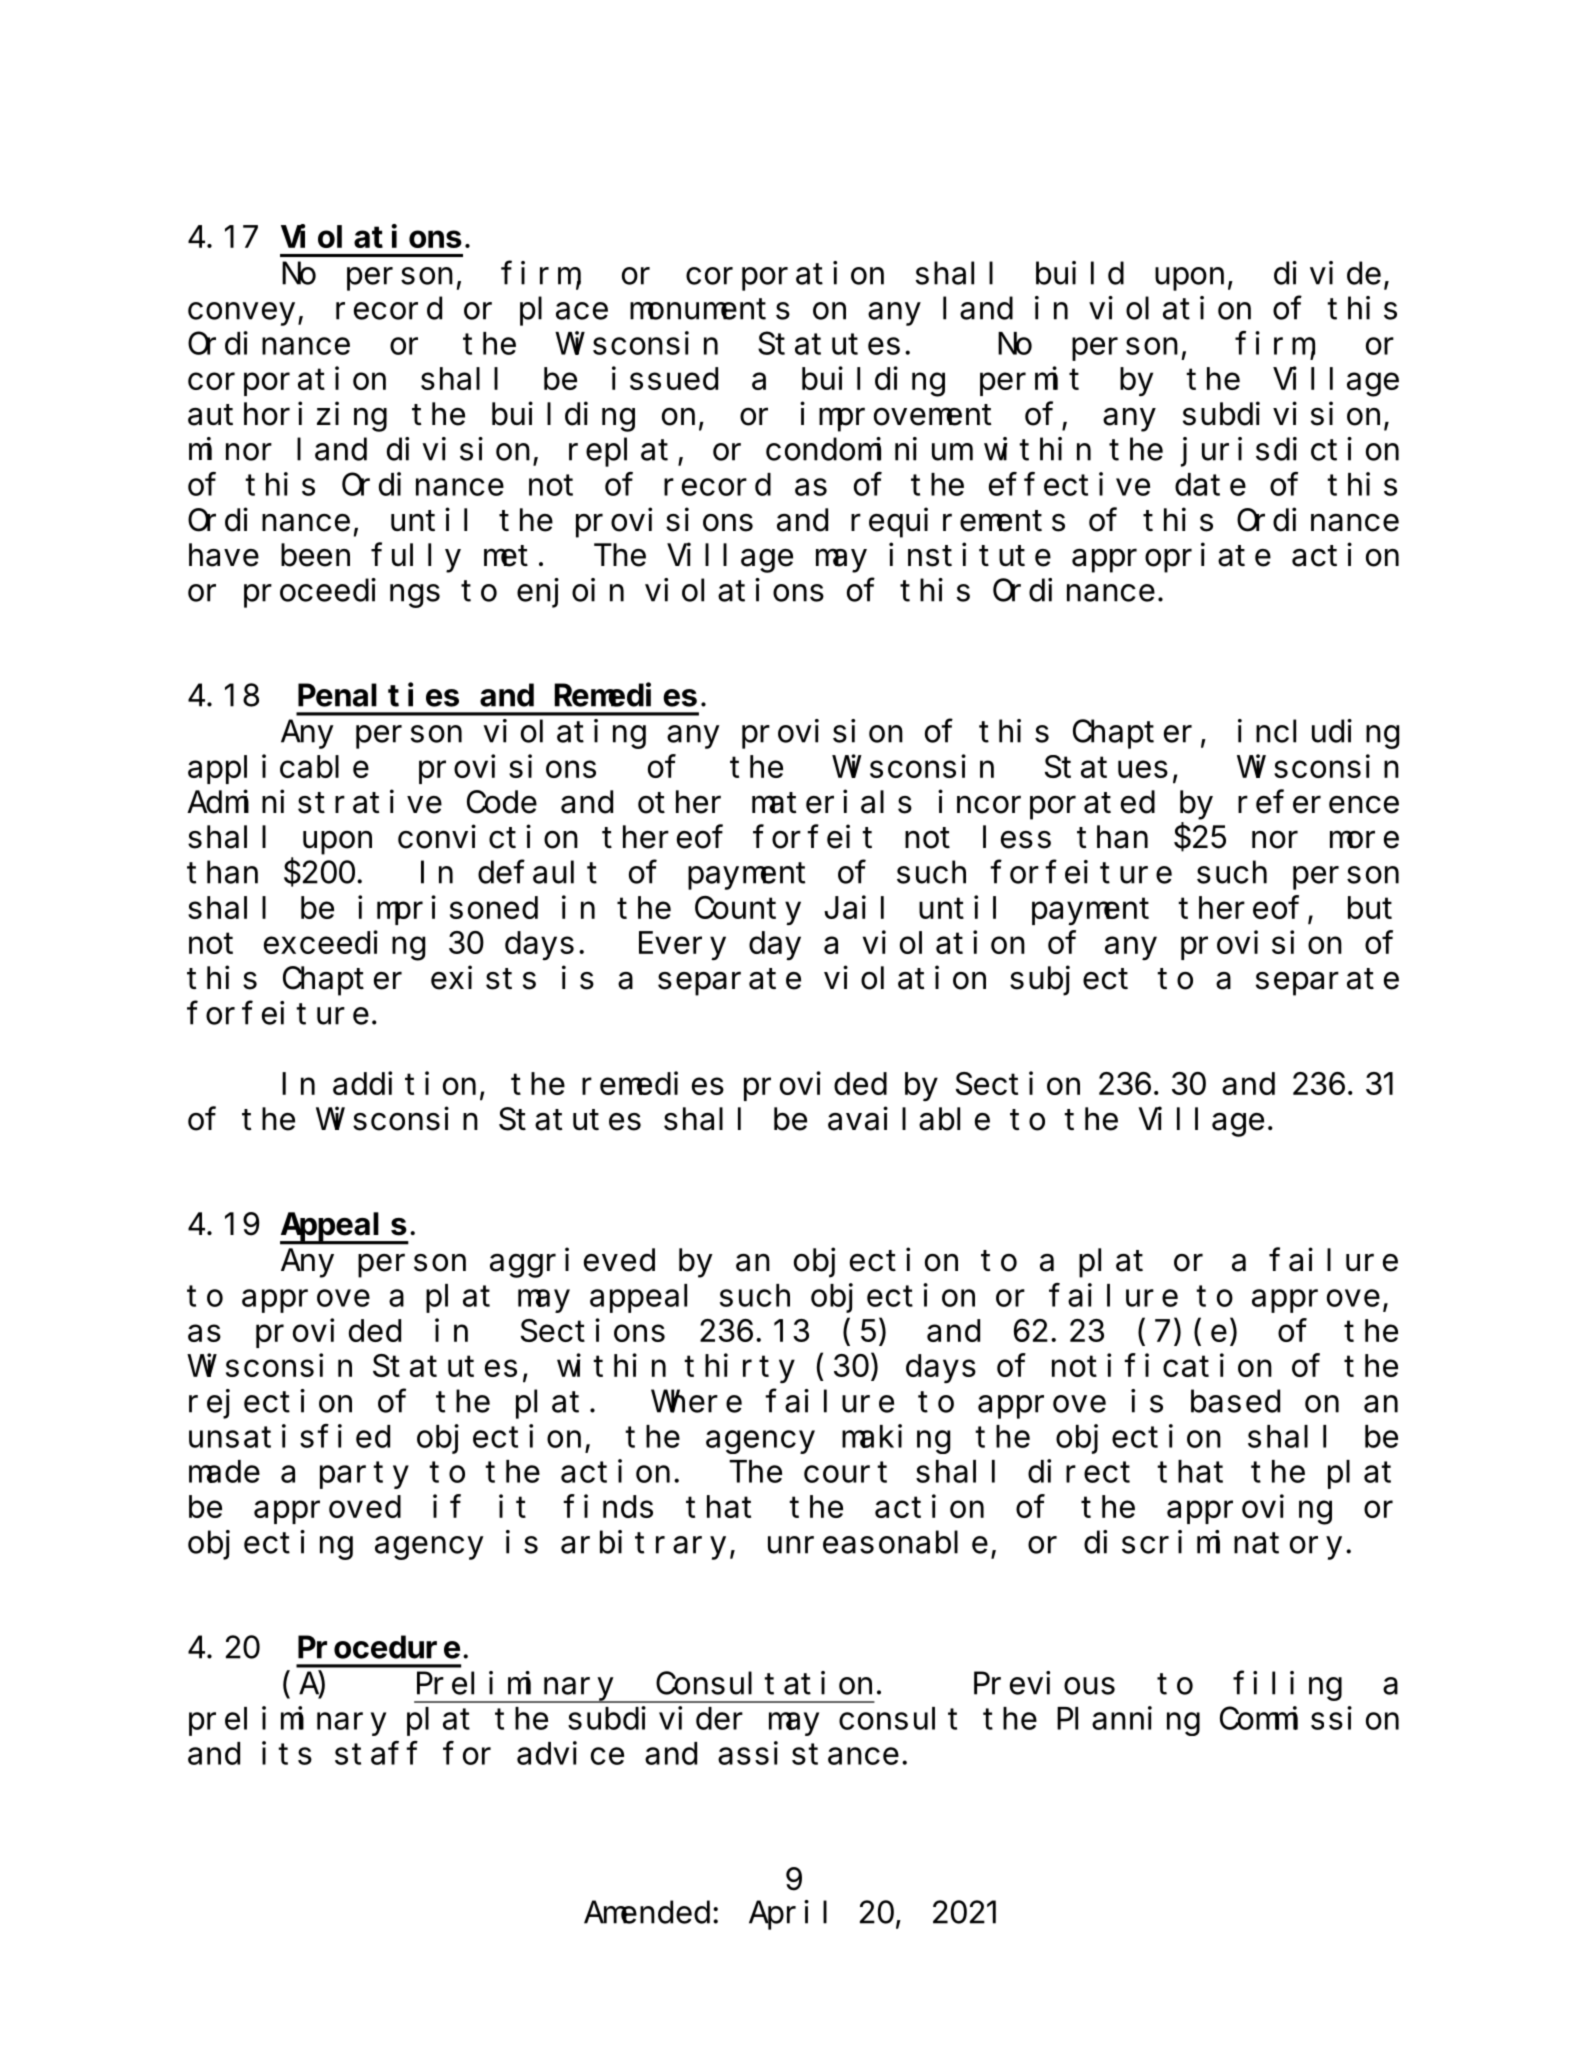  What do you see at coordinates (1370, 908) in the screenshot?
I see `but` at bounding box center [1370, 908].
